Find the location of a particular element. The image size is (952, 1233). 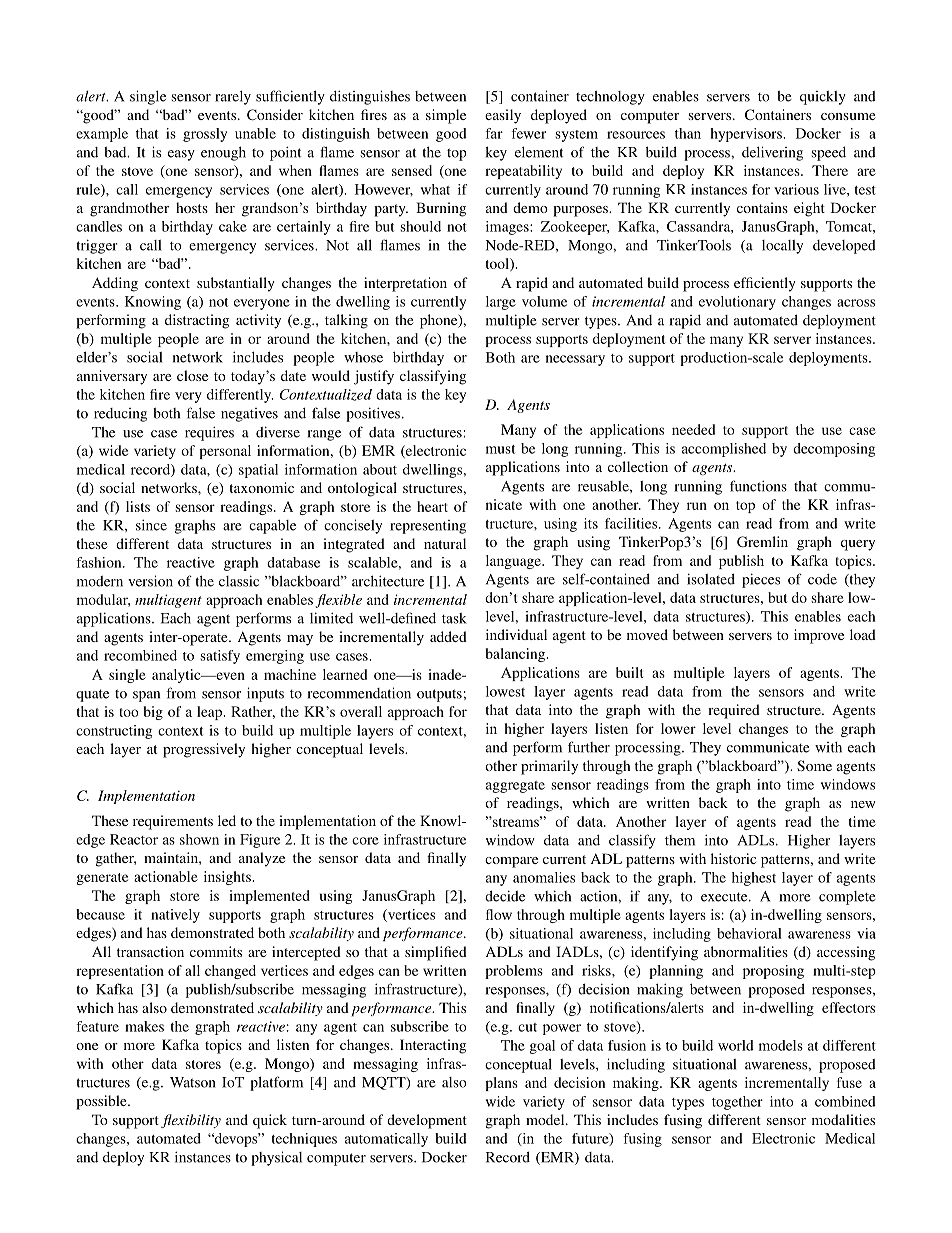

insights is located at coordinates (228, 878).
